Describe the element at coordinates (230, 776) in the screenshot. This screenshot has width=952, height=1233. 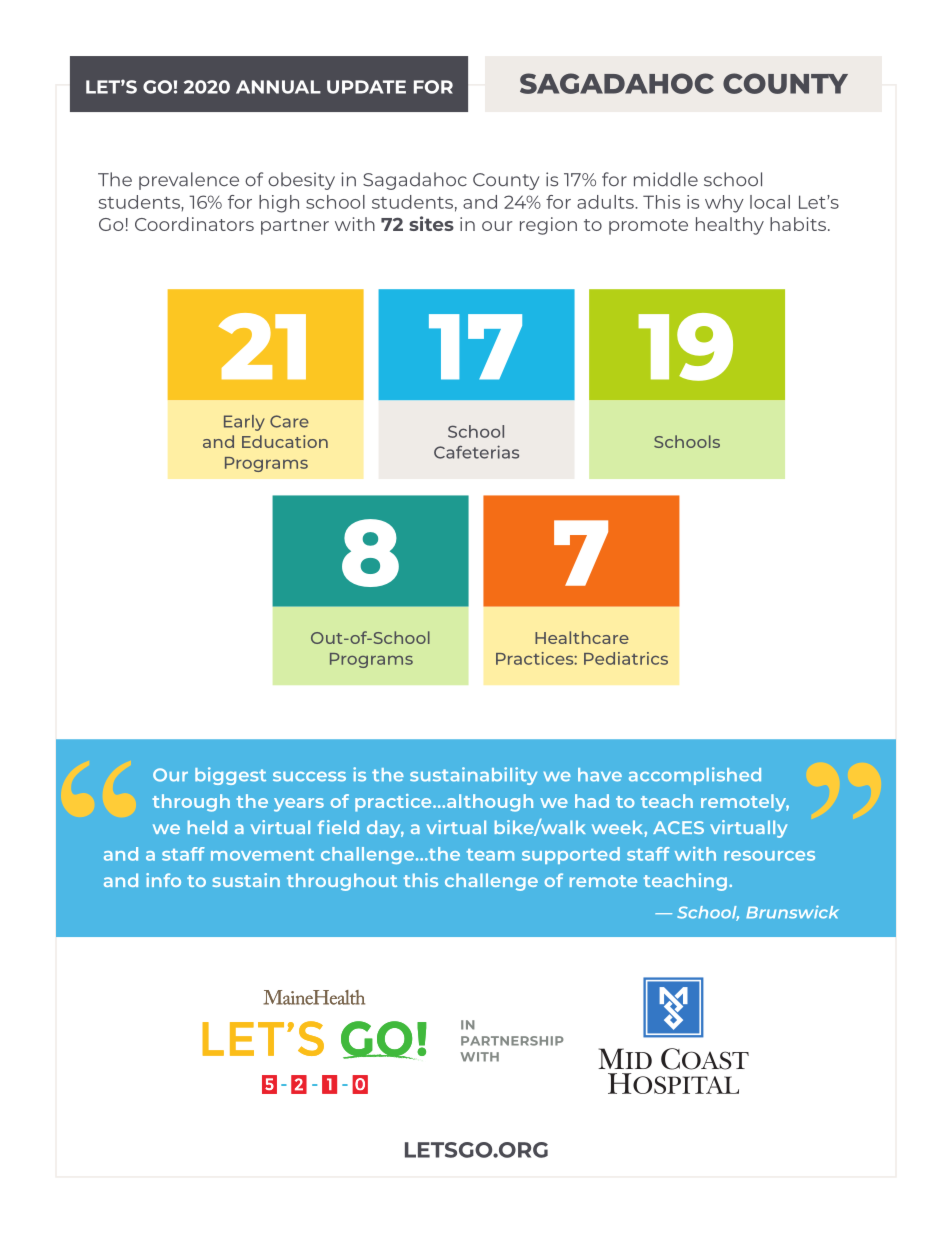
I see `biggest` at that location.
